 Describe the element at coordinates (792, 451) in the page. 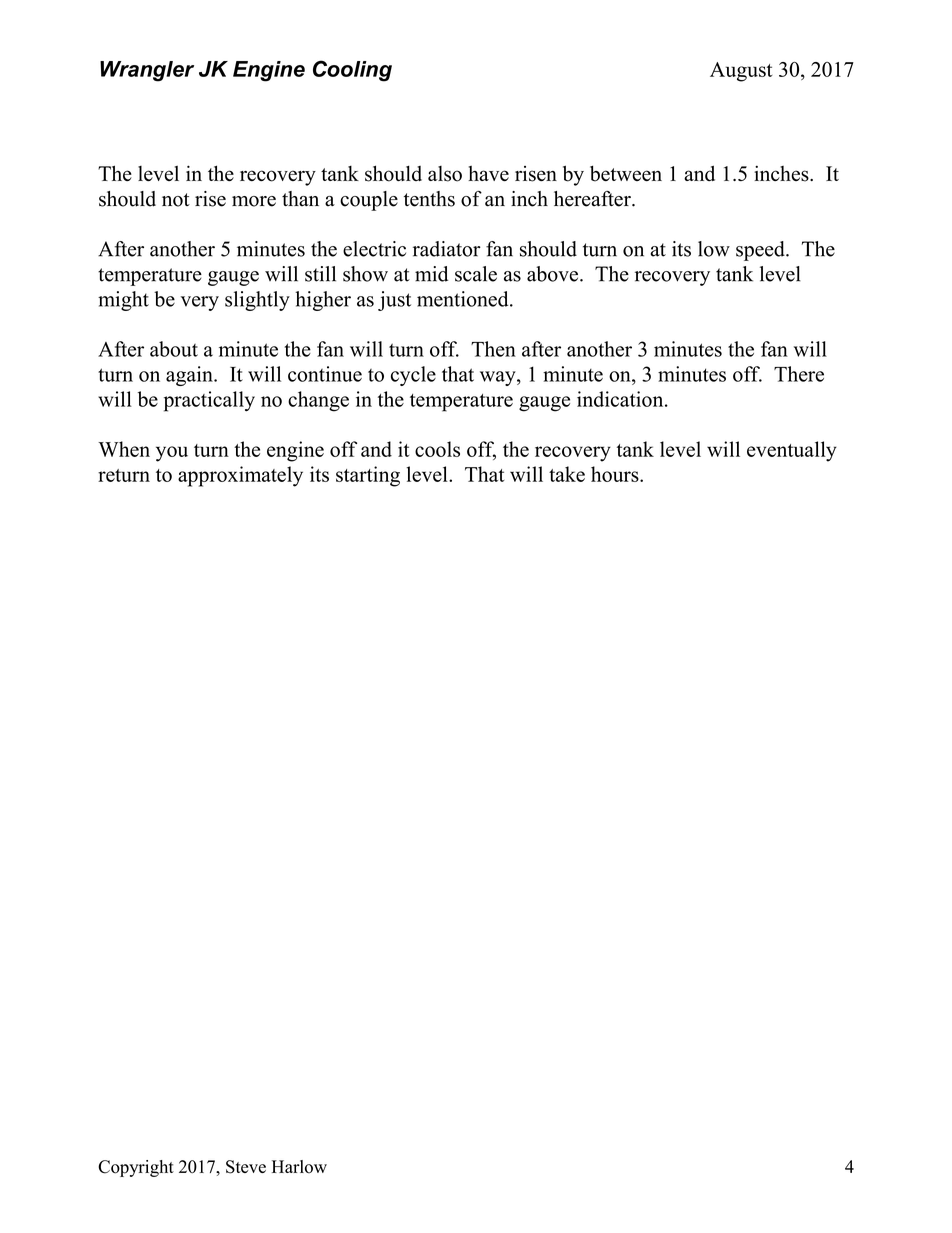

I see `eventually` at that location.
